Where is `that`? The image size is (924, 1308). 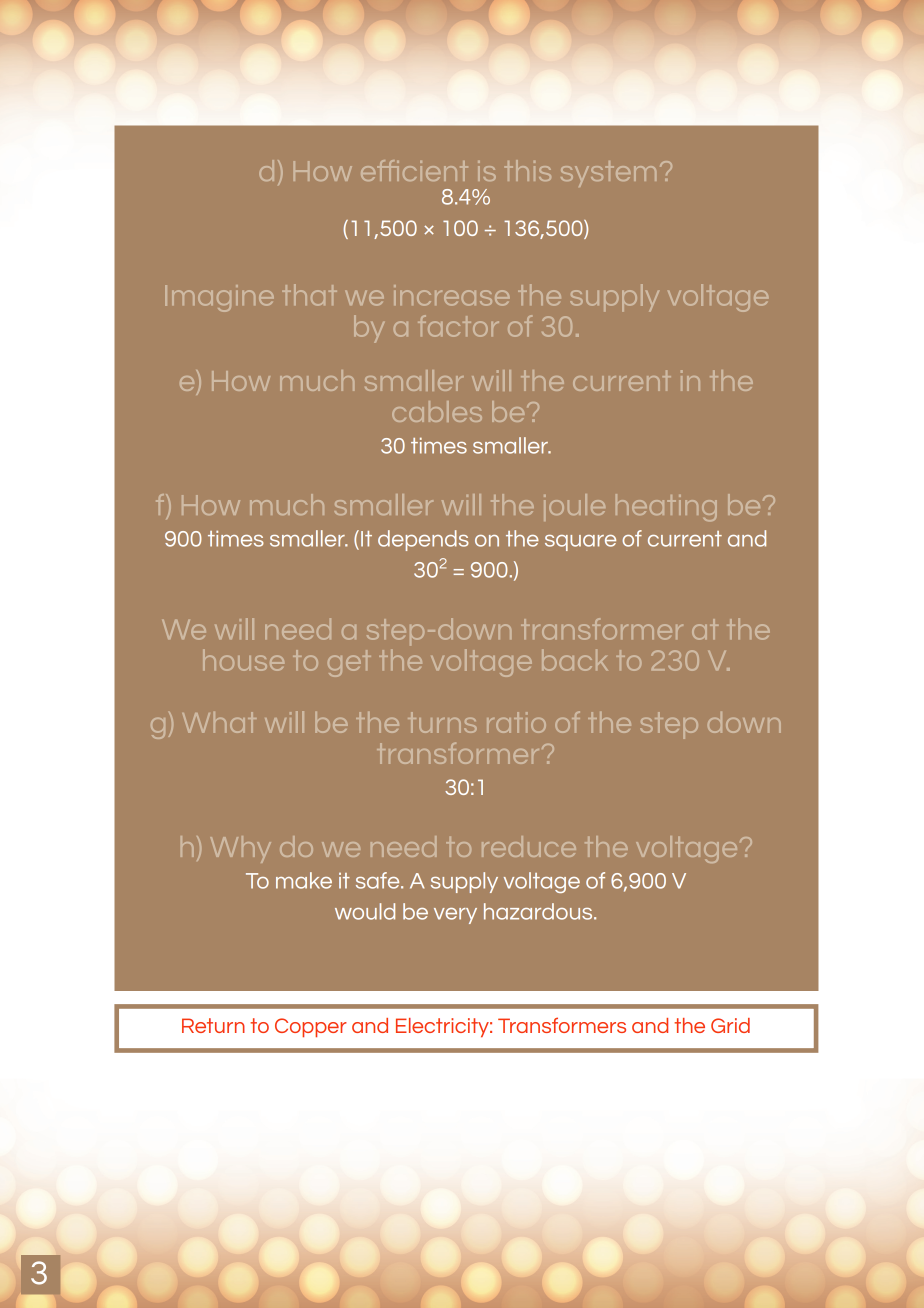 that is located at coordinates (309, 295).
